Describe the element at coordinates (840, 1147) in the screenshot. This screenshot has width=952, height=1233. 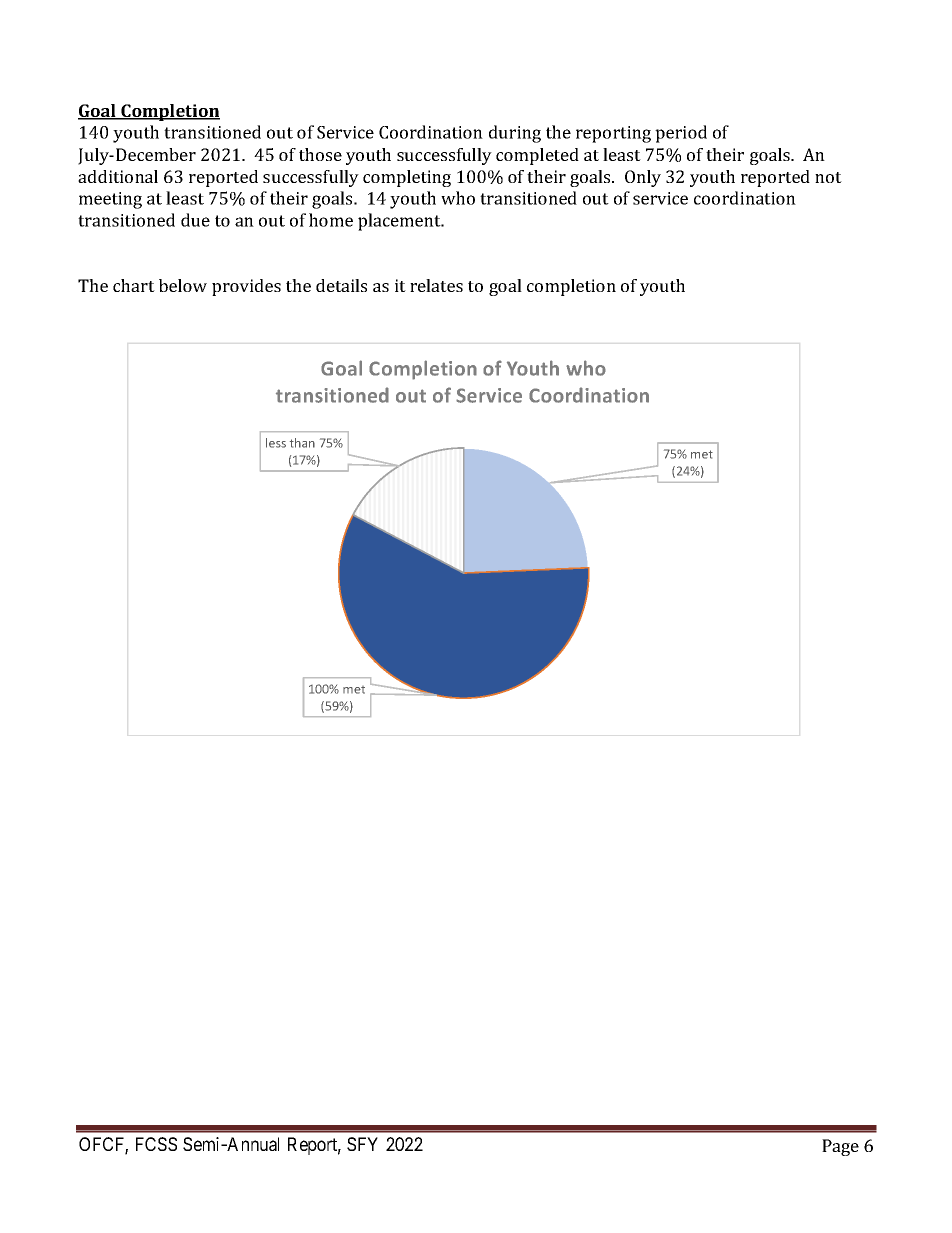
I see `Page` at that location.
